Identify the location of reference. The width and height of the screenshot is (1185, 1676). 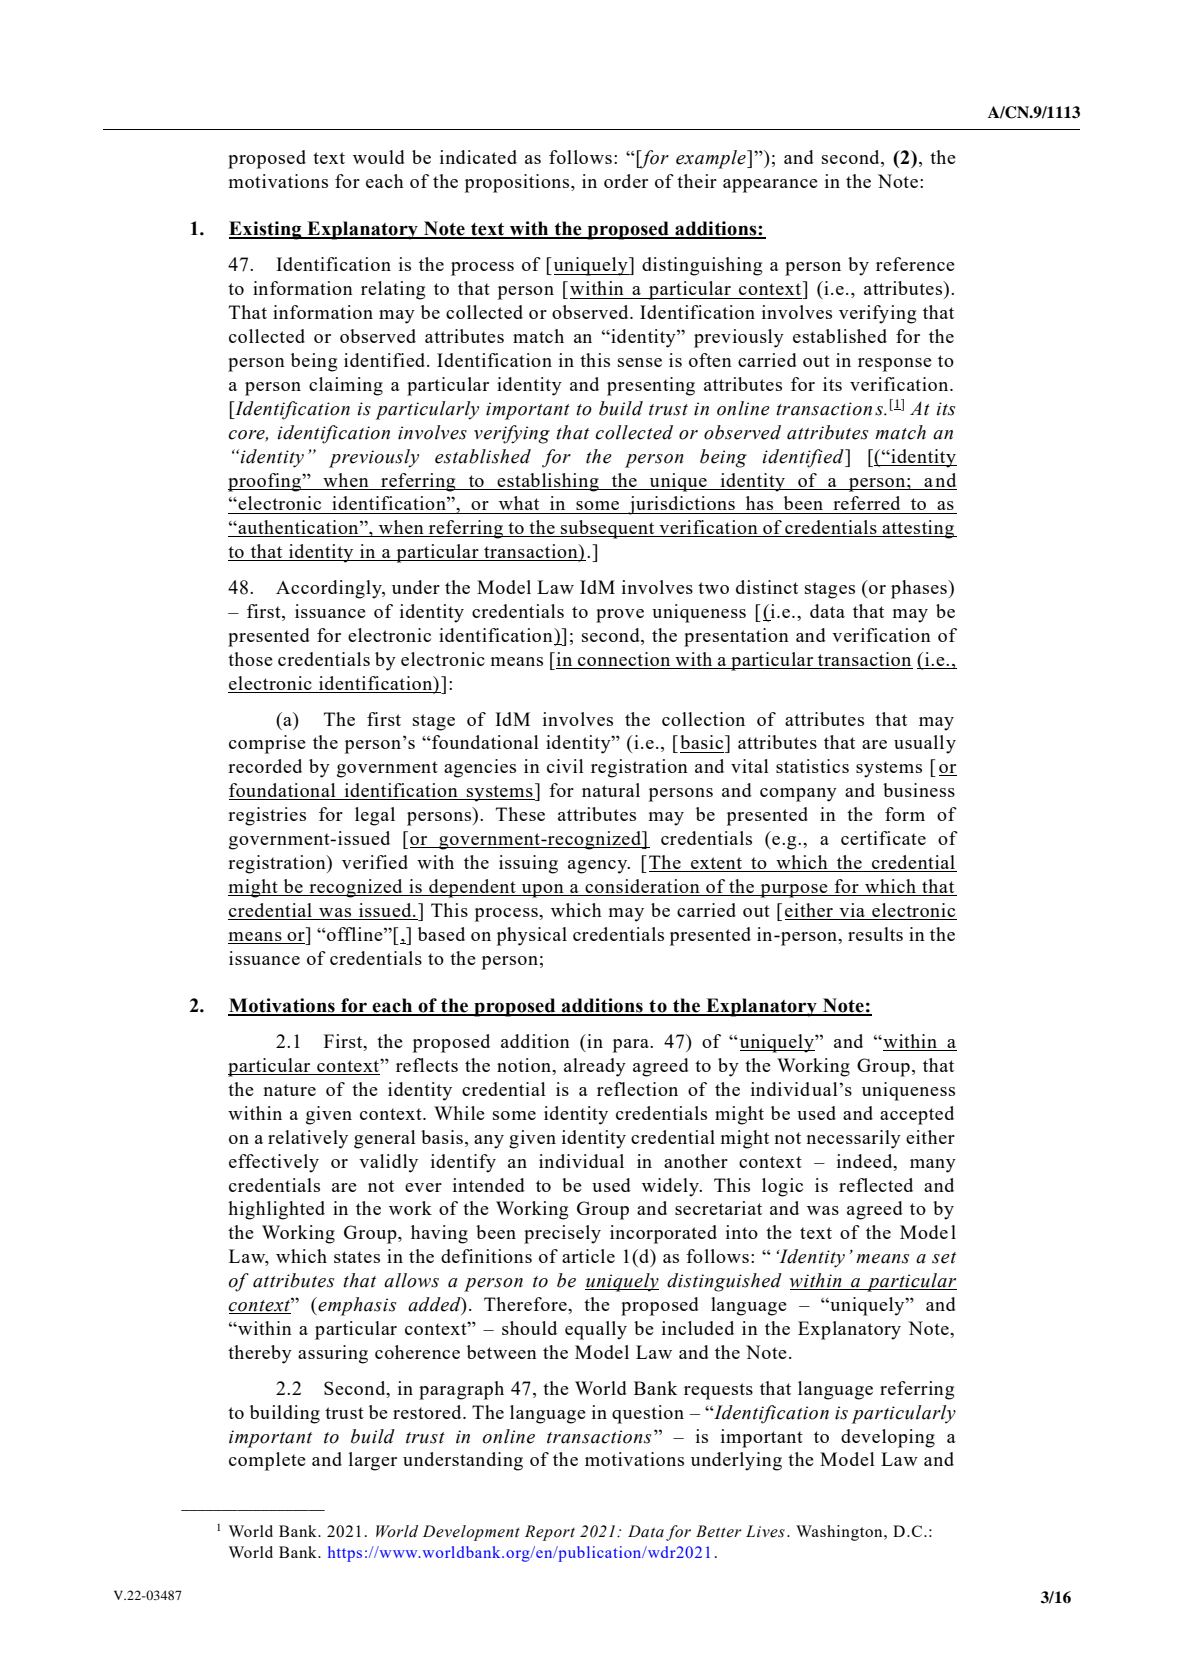
(915, 264).
